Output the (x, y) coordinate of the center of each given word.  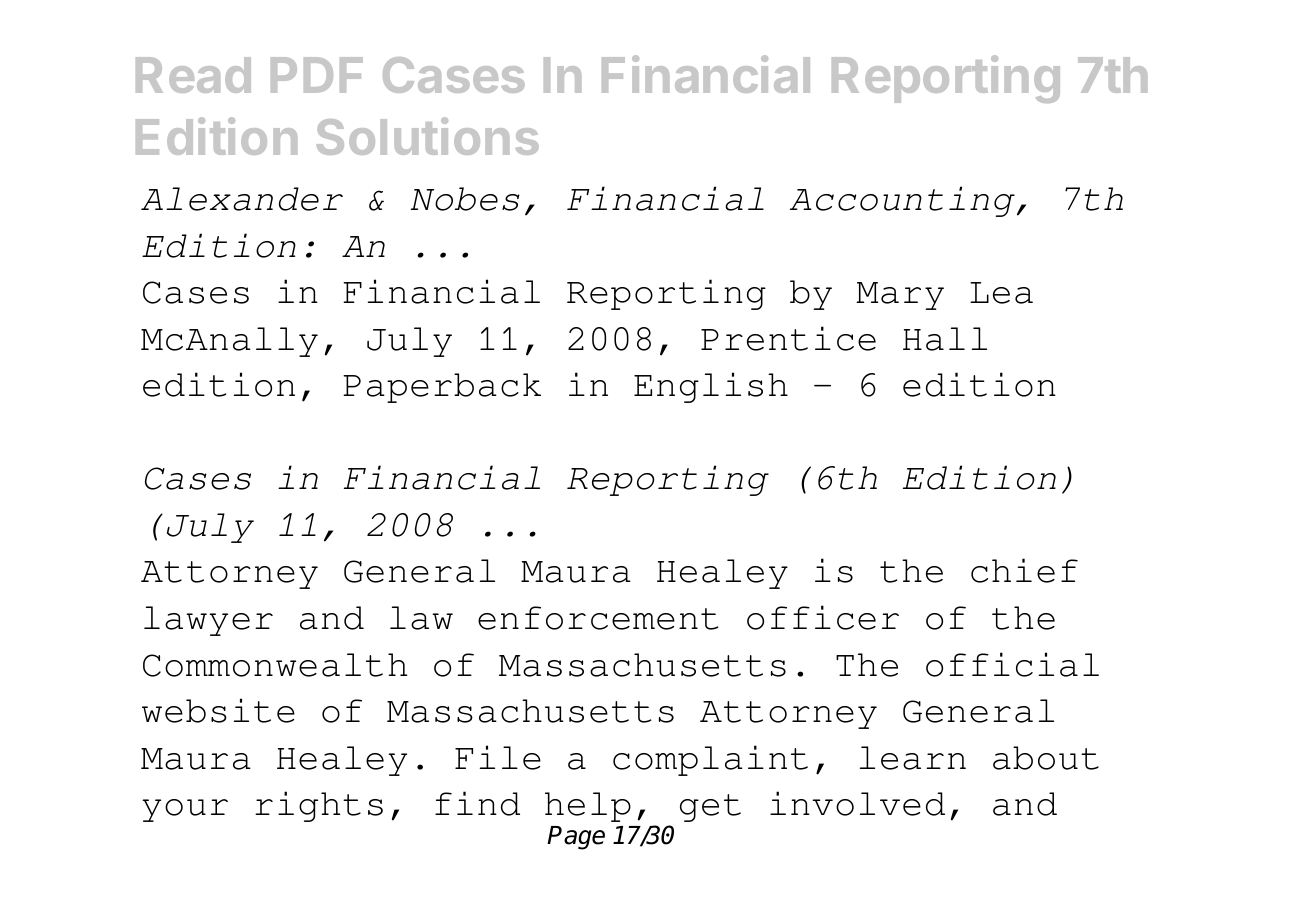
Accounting (902, 201)
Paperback (442, 388)
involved (857, 803)
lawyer (208, 621)
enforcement (598, 618)
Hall (945, 339)
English (711, 387)
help (588, 807)
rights (319, 806)
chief (1024, 570)
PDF (317, 75)
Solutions (428, 136)
